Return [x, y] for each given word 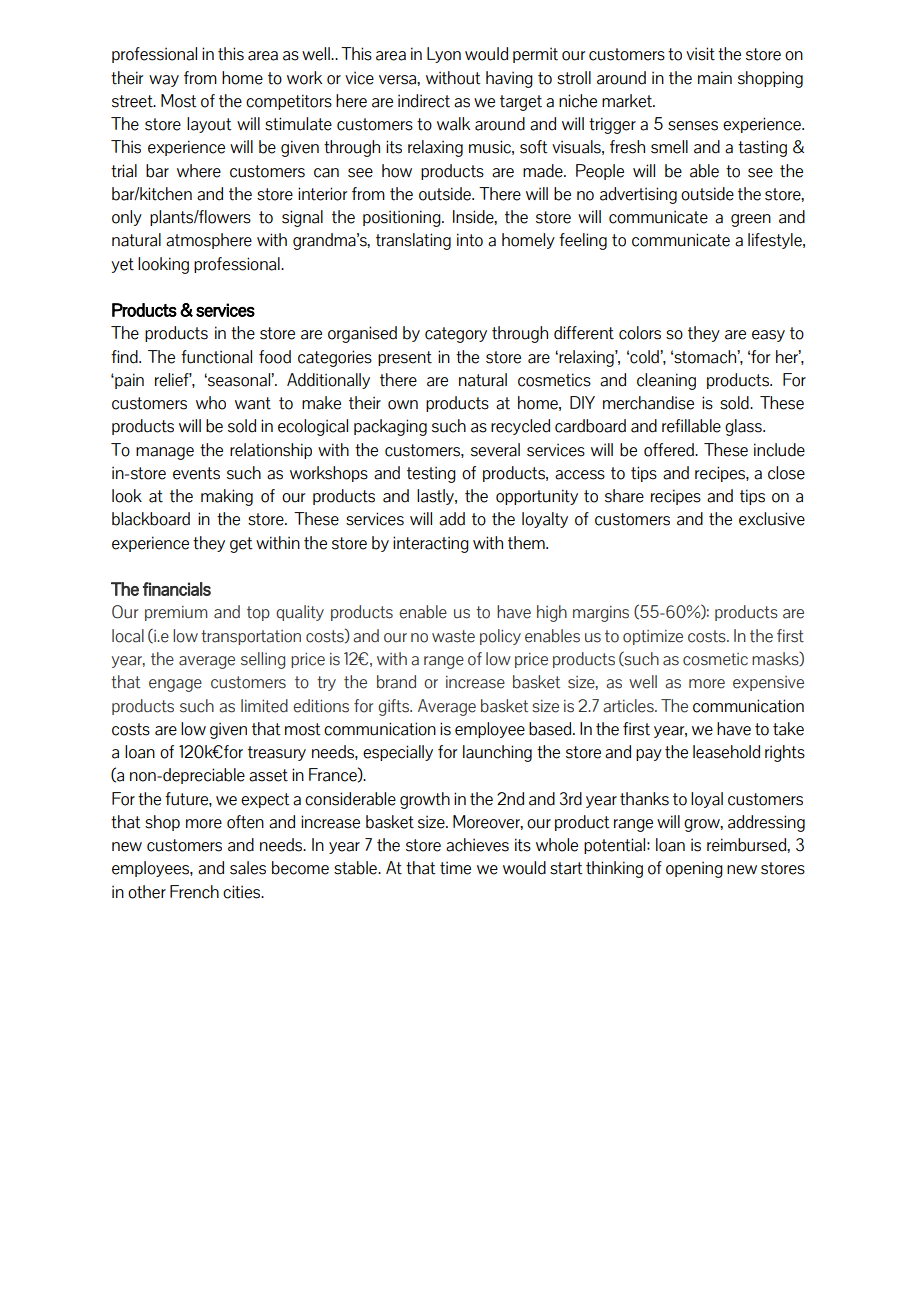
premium [176, 613]
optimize [653, 637]
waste [453, 636]
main [715, 78]
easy [768, 336]
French [194, 892]
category [456, 335]
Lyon [444, 55]
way [164, 81]
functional [216, 357]
